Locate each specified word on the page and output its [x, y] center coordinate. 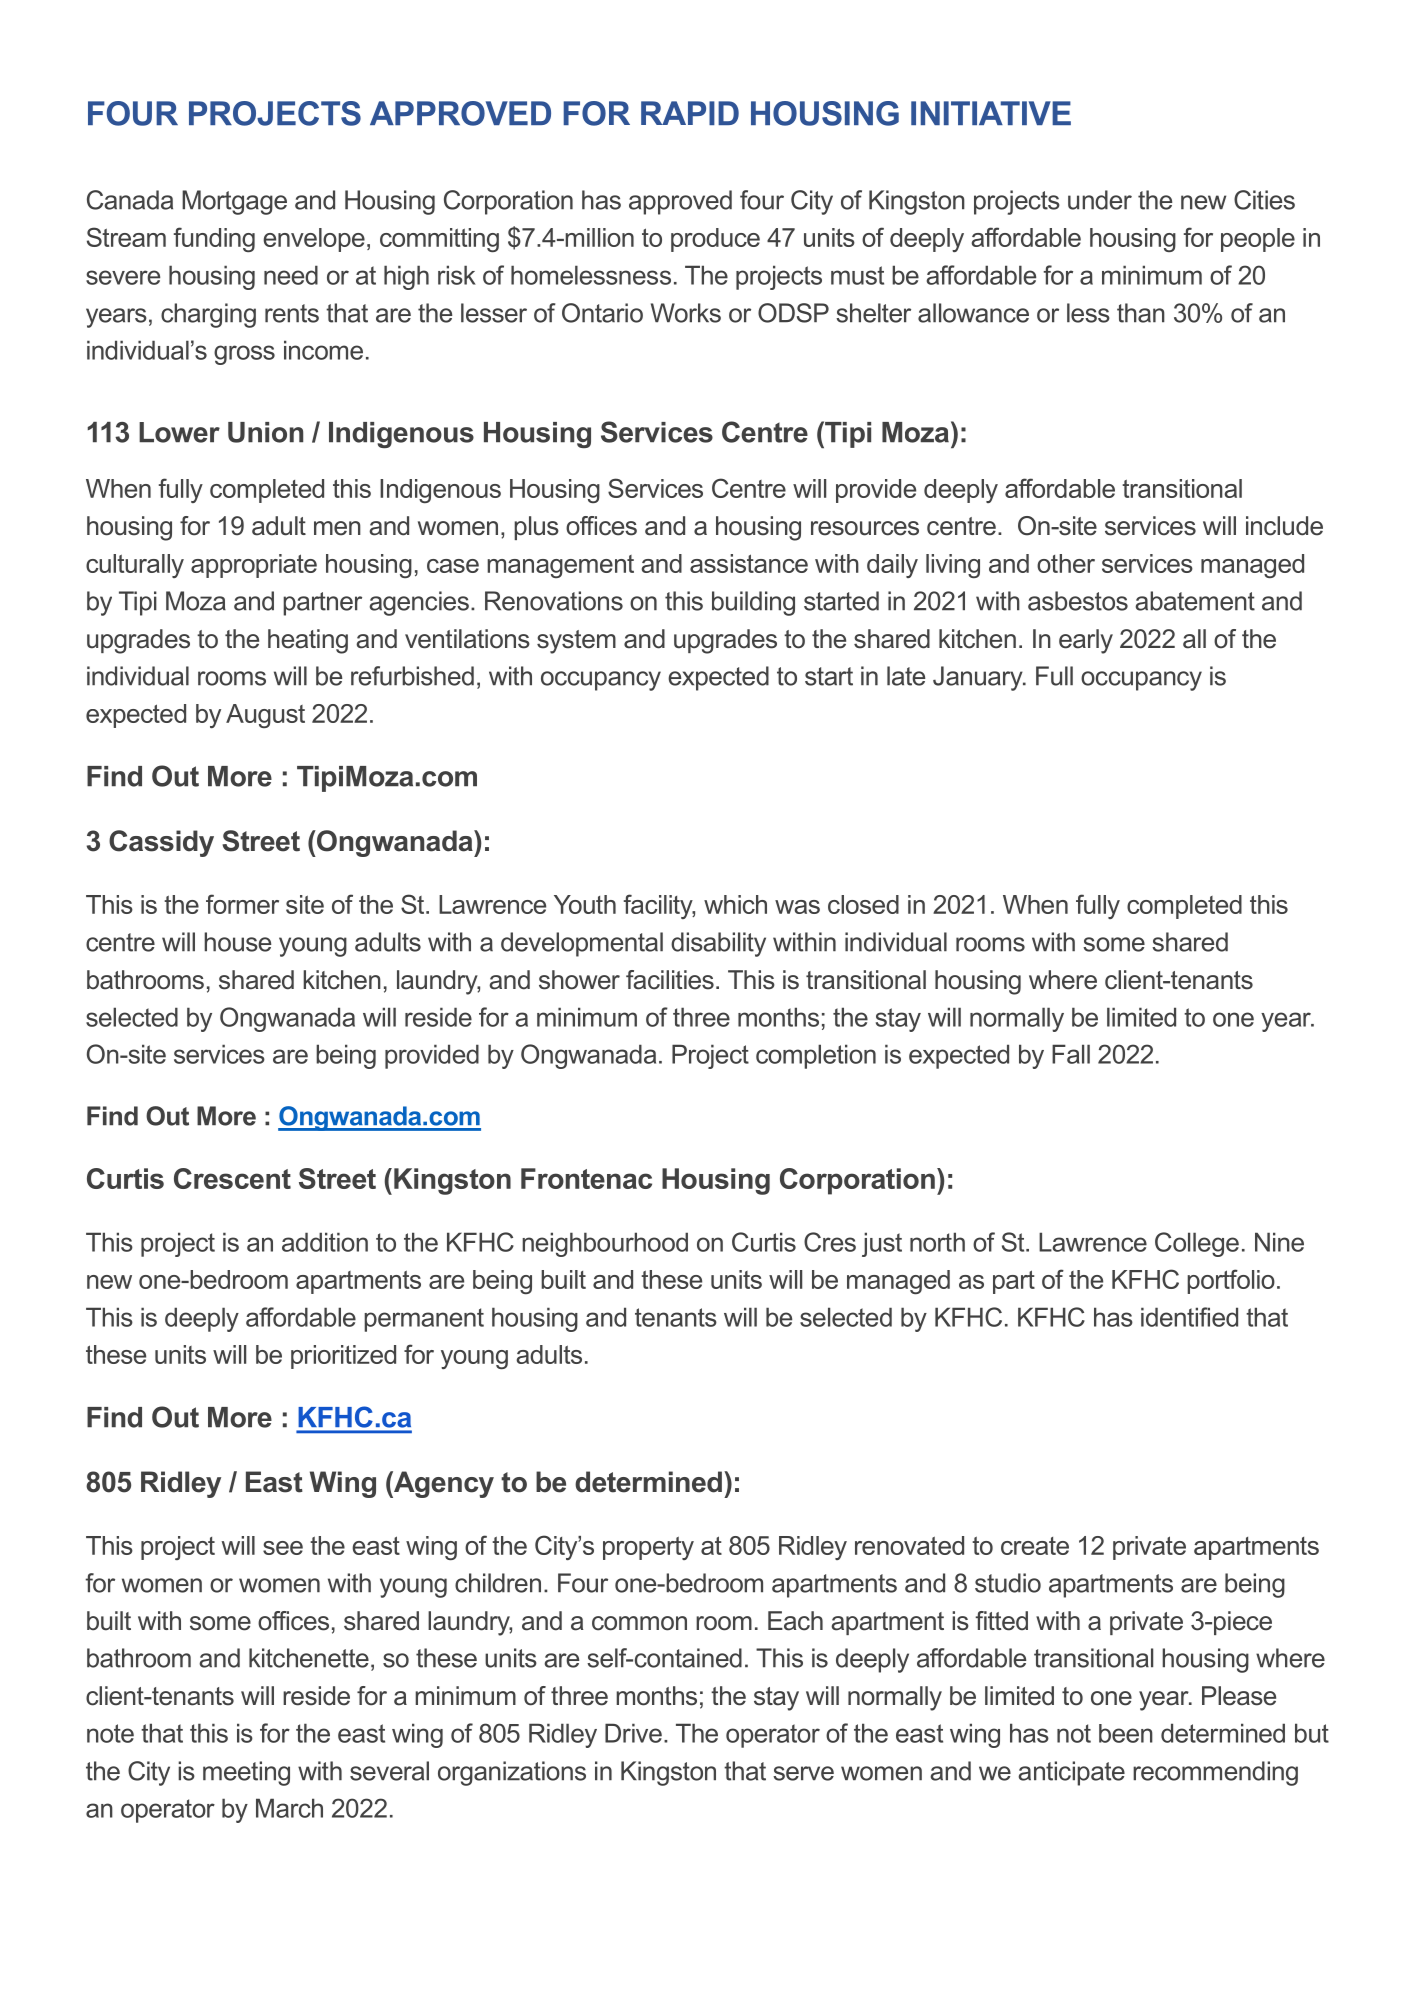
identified [1189, 1317]
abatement [1195, 601]
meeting [246, 1773]
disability [718, 944]
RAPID [690, 113]
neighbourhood [605, 1244]
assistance [749, 563]
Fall [1071, 1054]
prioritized [343, 1357]
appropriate [254, 566]
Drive [633, 1733]
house [237, 942]
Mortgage [234, 202]
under [1100, 200]
